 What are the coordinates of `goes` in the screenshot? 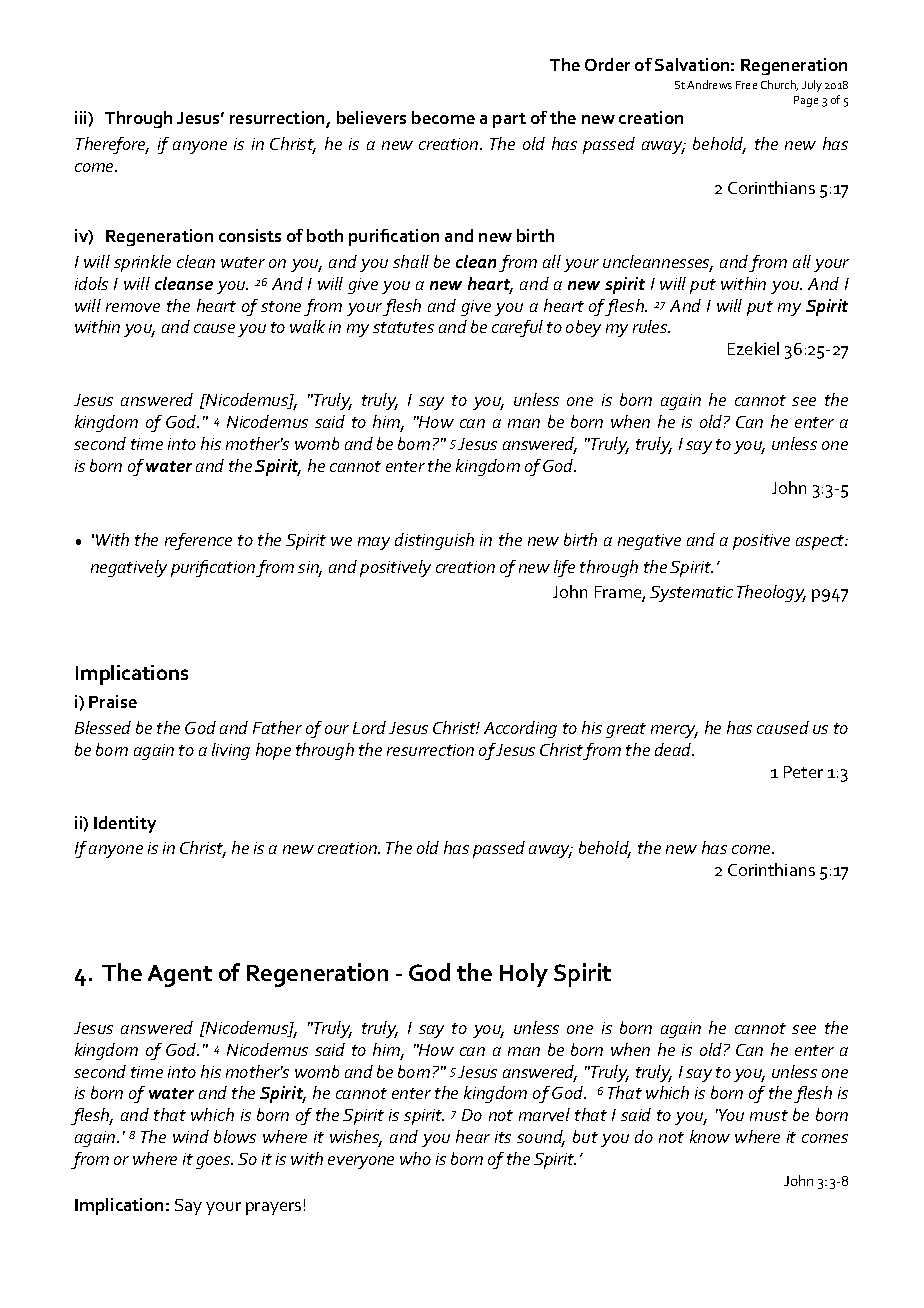 It's located at (214, 1162).
